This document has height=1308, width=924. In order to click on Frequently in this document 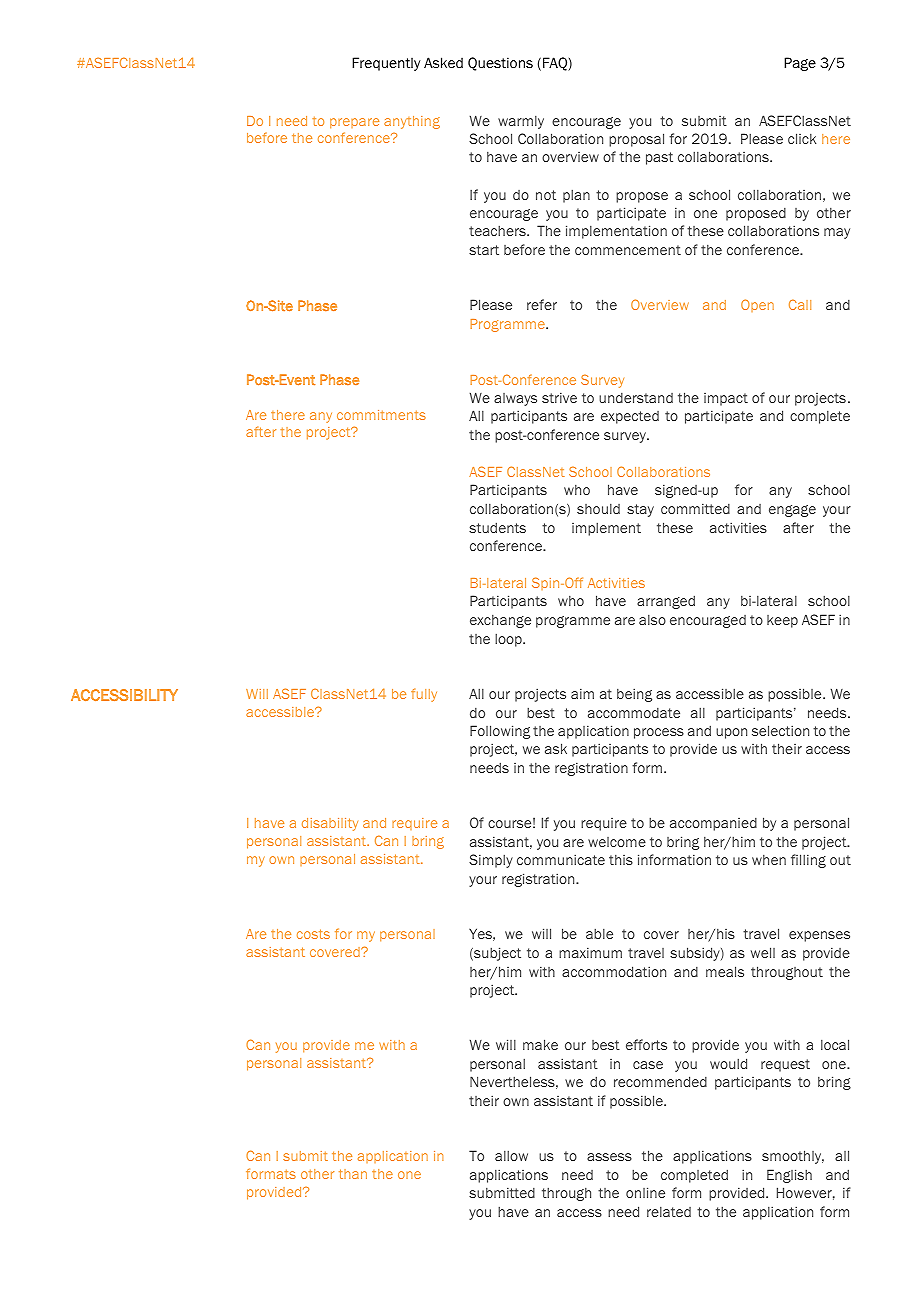, I will do `click(386, 64)`.
